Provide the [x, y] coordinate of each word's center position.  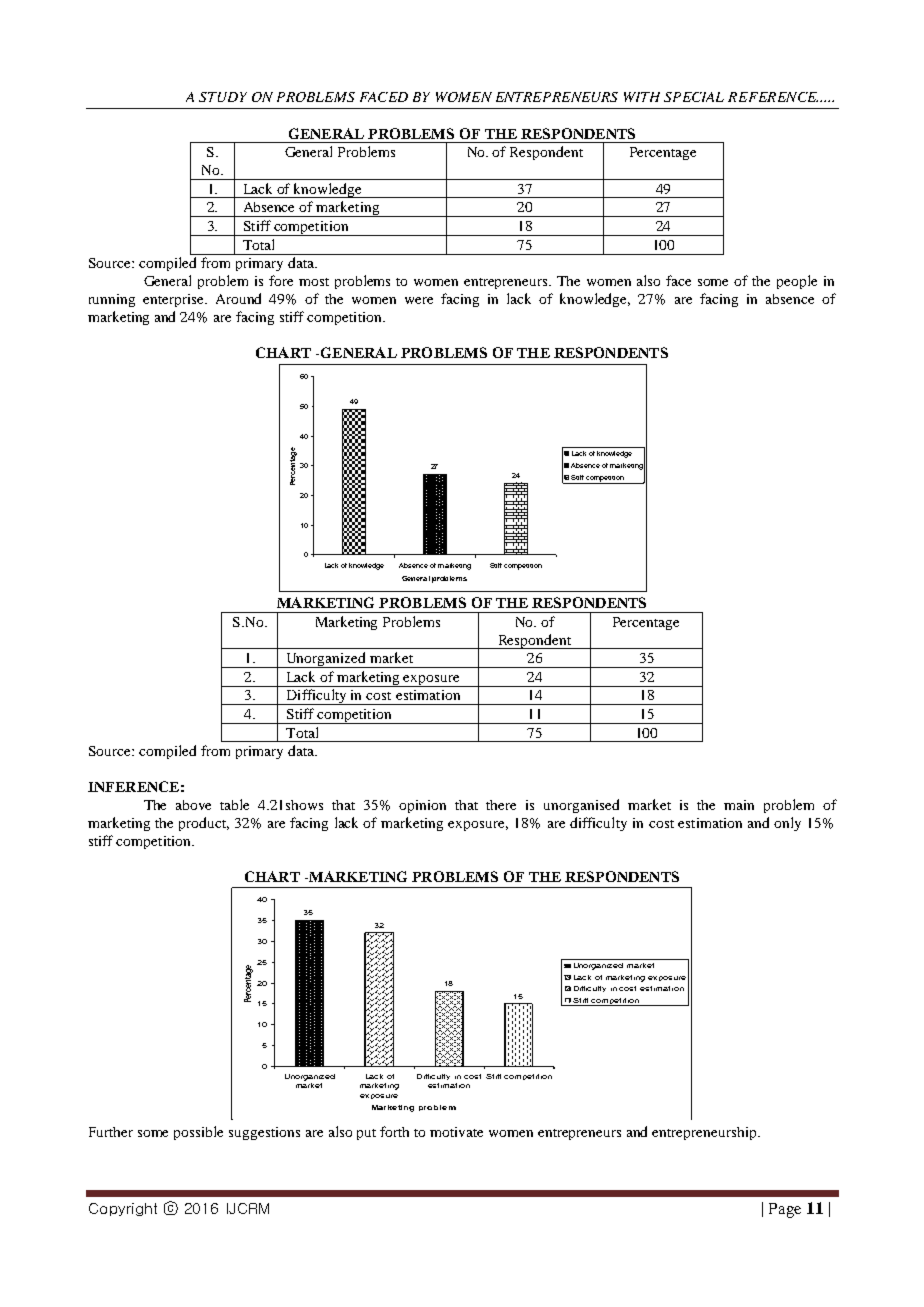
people [797, 282]
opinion [422, 806]
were [419, 300]
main [739, 805]
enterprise [175, 300]
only [787, 824]
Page [785, 1210]
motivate [456, 1132]
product [204, 824]
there [501, 805]
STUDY [223, 97]
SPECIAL [694, 97]
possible [198, 1133]
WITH [642, 97]
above [193, 805]
